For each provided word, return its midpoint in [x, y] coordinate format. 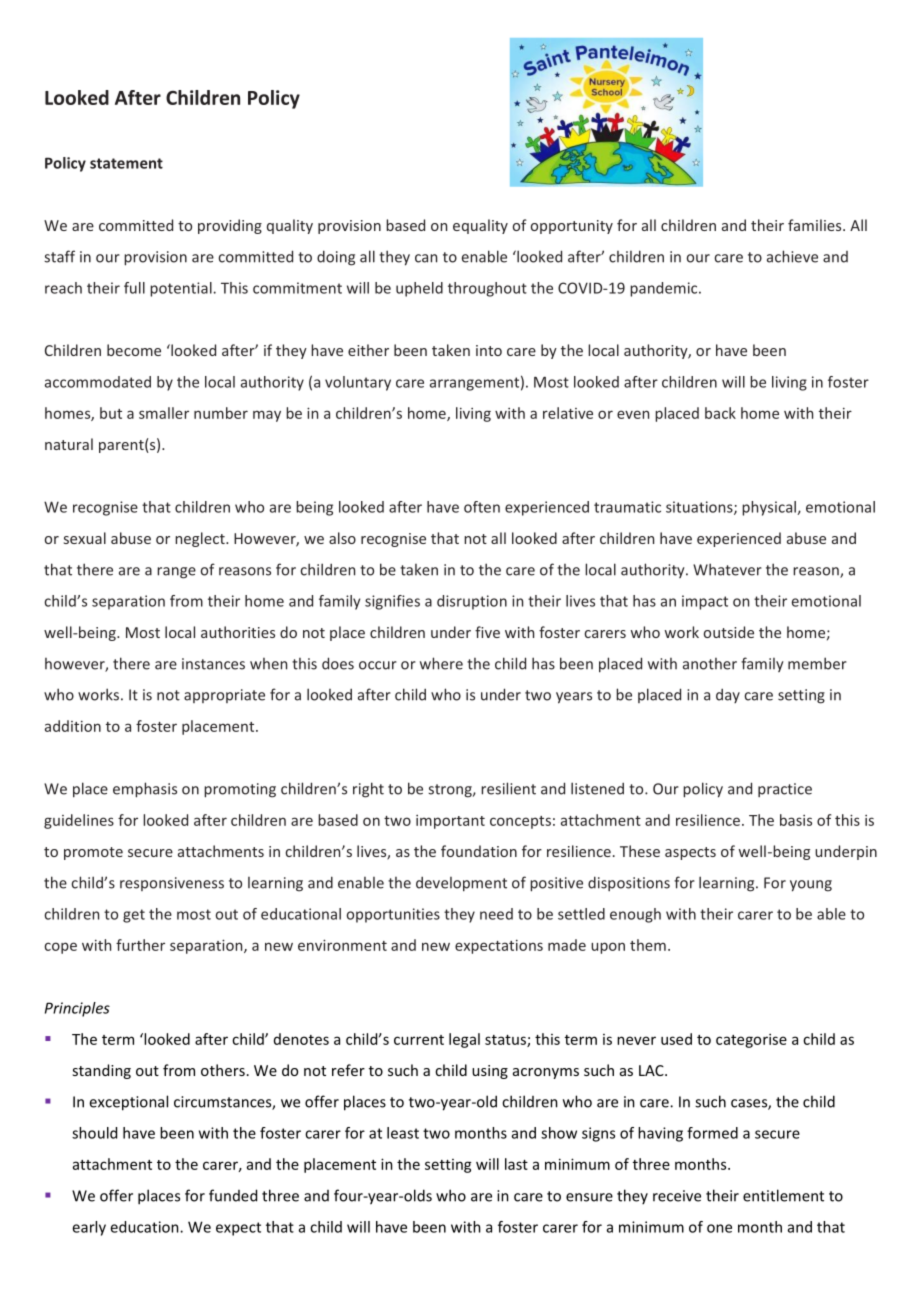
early [89, 1228]
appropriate [224, 696]
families [816, 225]
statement [126, 163]
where [441, 663]
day [728, 696]
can [426, 258]
